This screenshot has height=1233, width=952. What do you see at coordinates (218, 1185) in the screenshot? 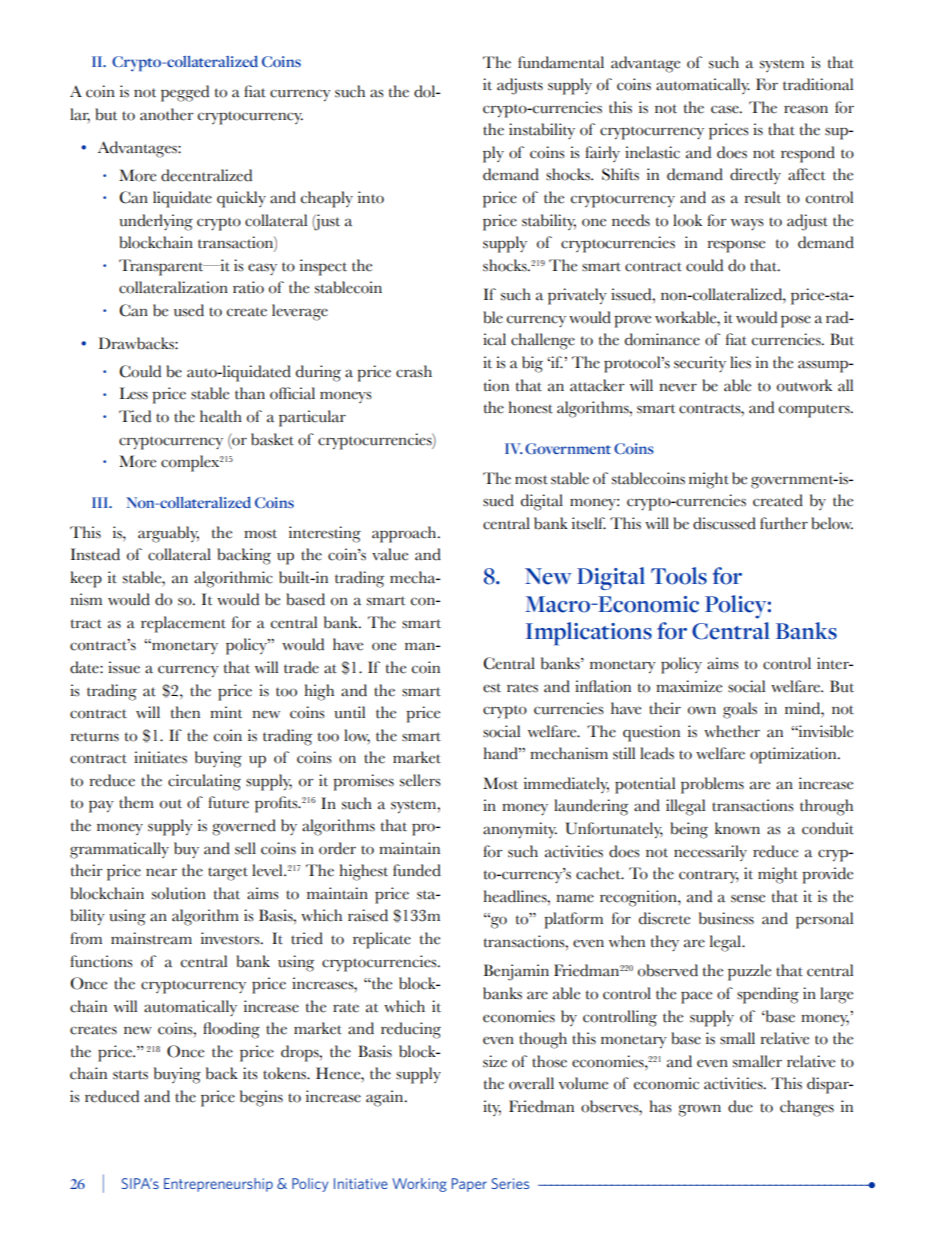
I see `Entrepreneurship` at bounding box center [218, 1185].
